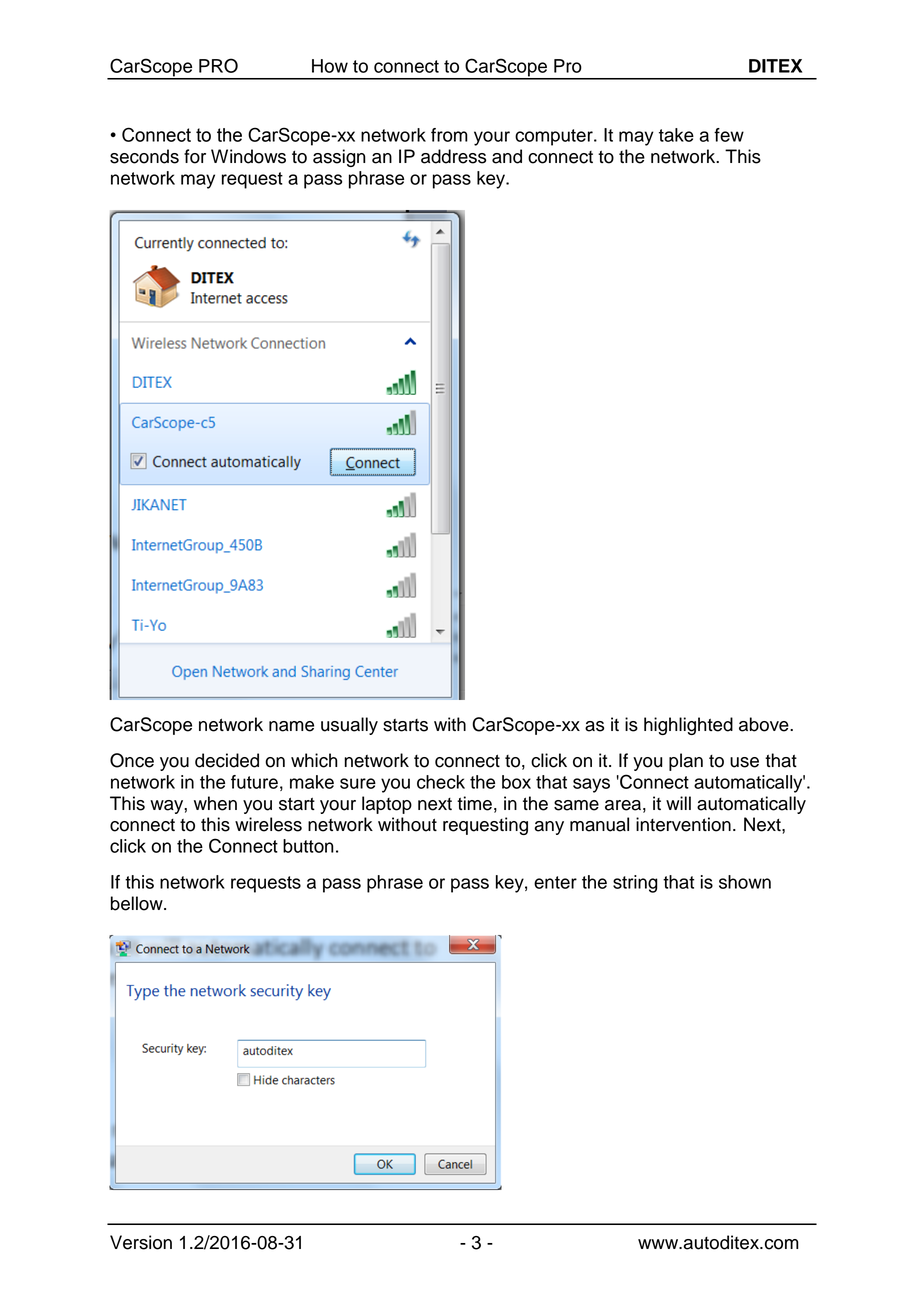 This document has width=924, height=1308. Describe the element at coordinates (688, 726) in the document. I see `highlighted` at that location.
